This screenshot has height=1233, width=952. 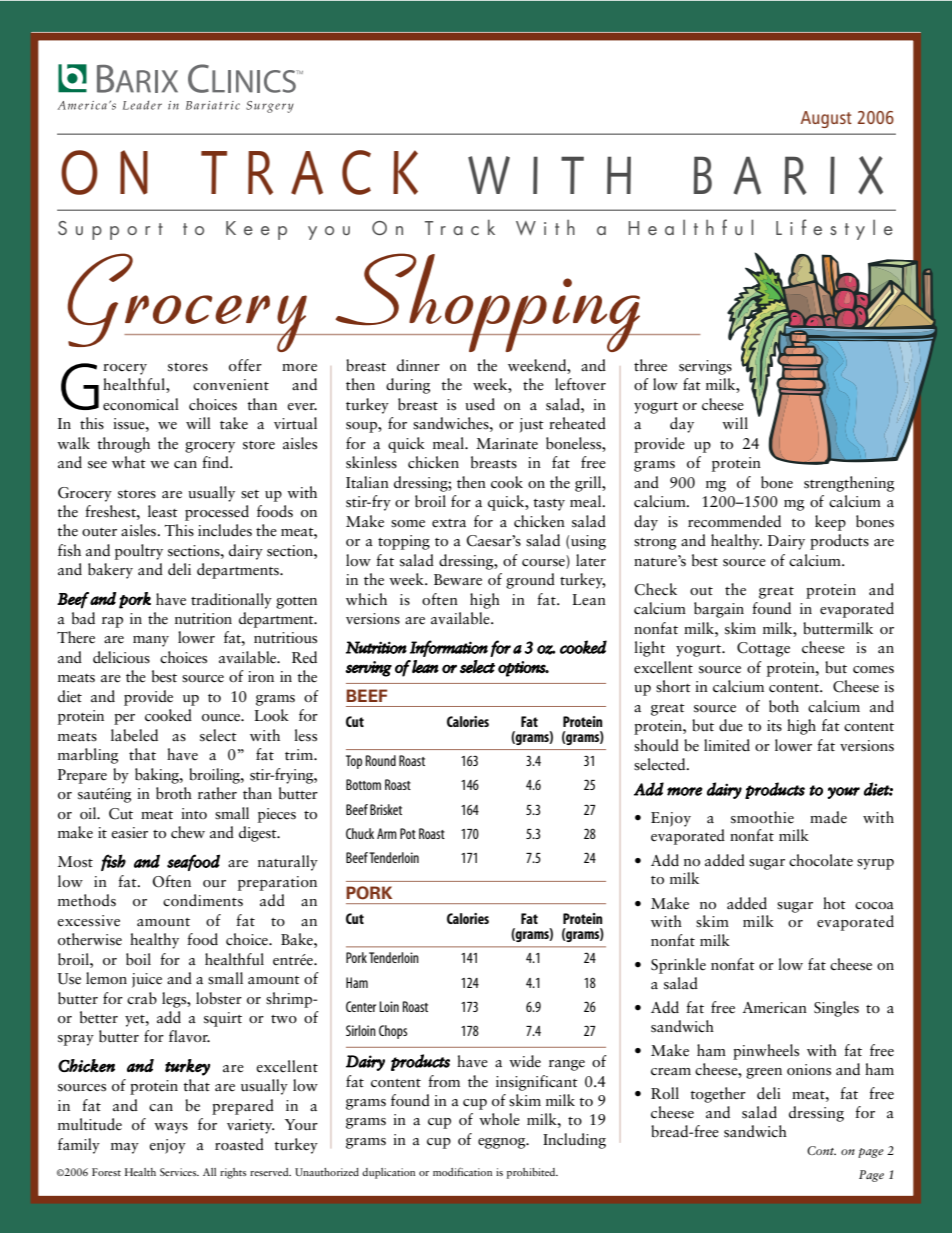 I want to click on smoothie, so click(x=762, y=817).
